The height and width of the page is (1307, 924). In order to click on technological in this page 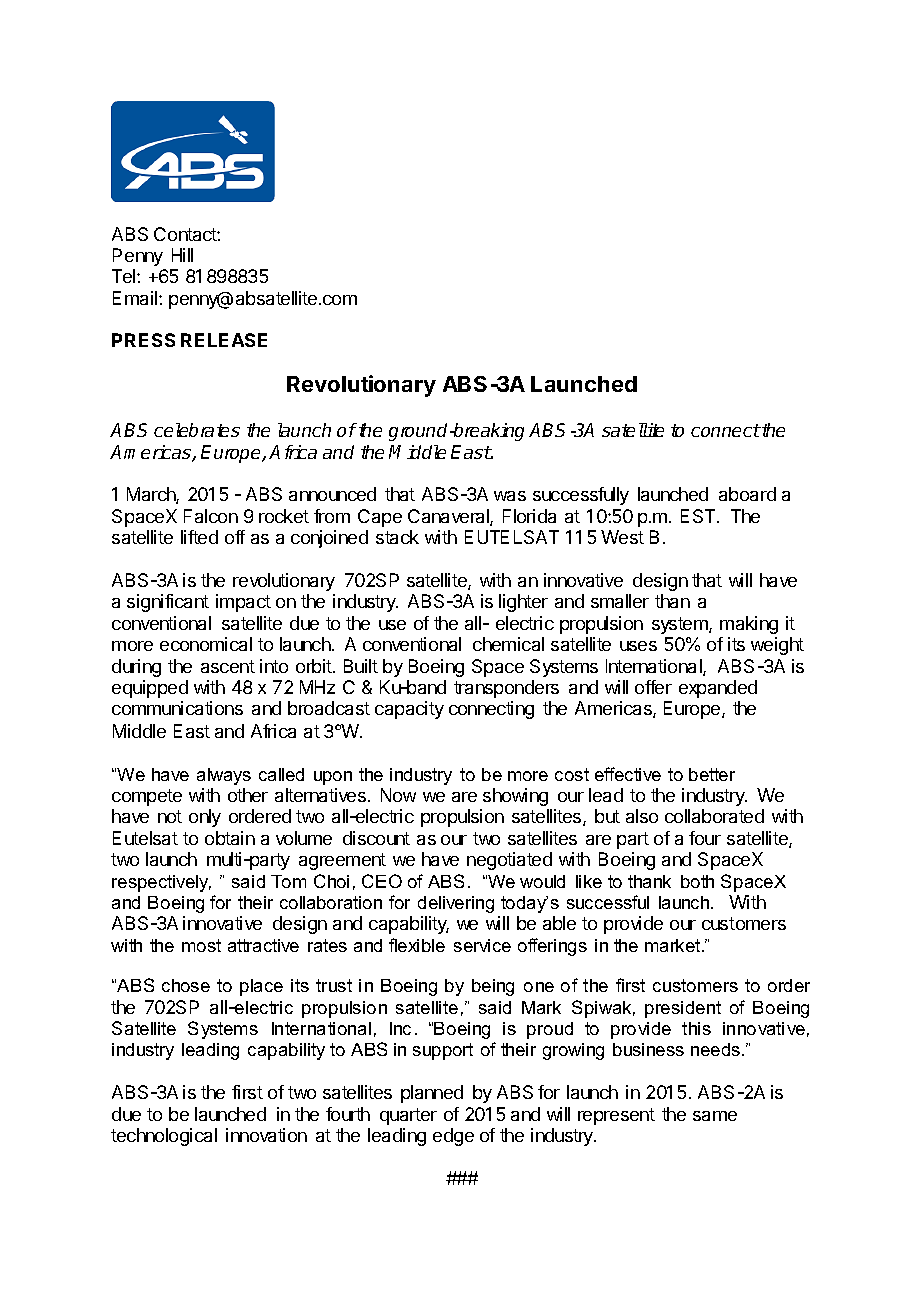, I will do `click(164, 1137)`.
